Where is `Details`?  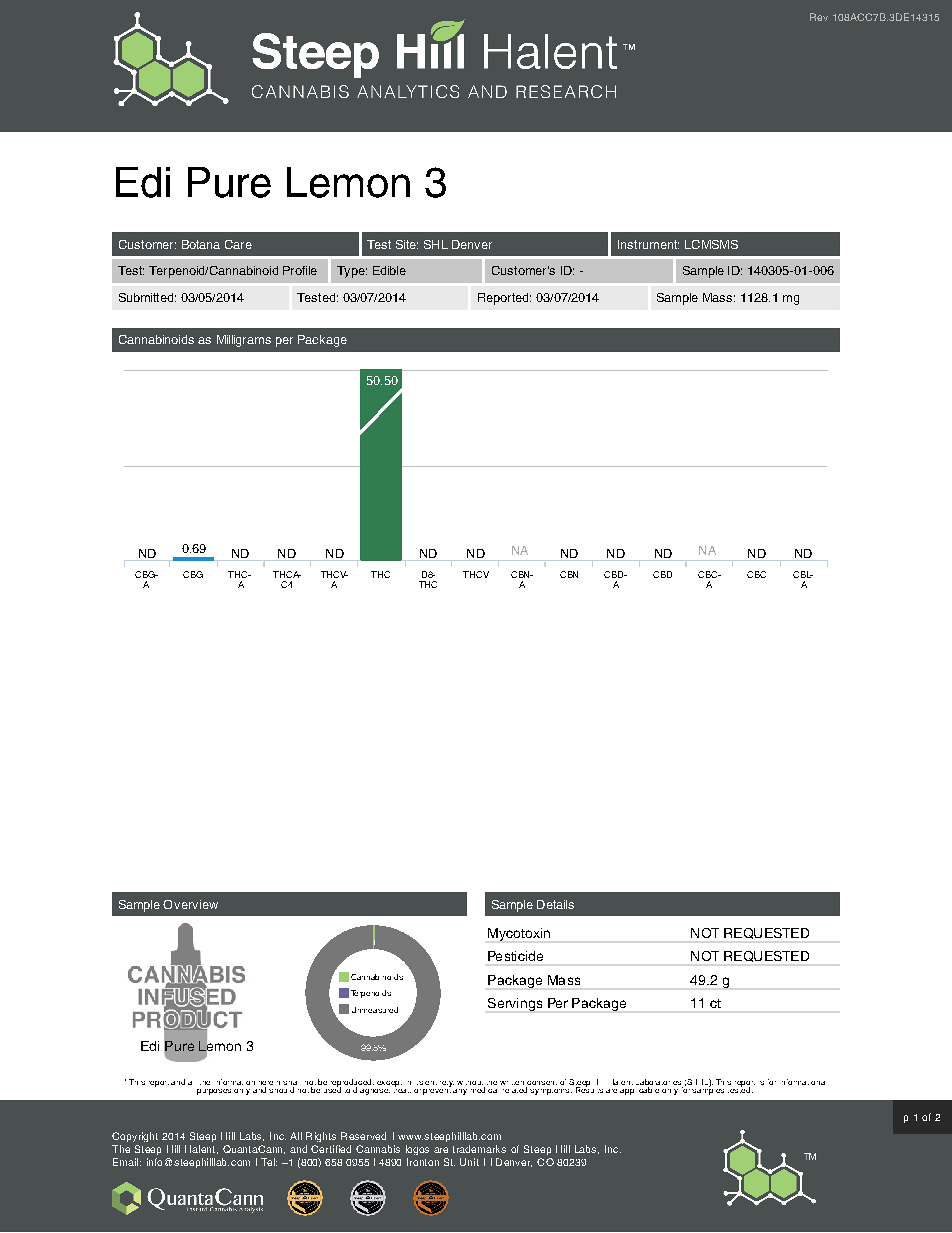
Details is located at coordinates (555, 904).
